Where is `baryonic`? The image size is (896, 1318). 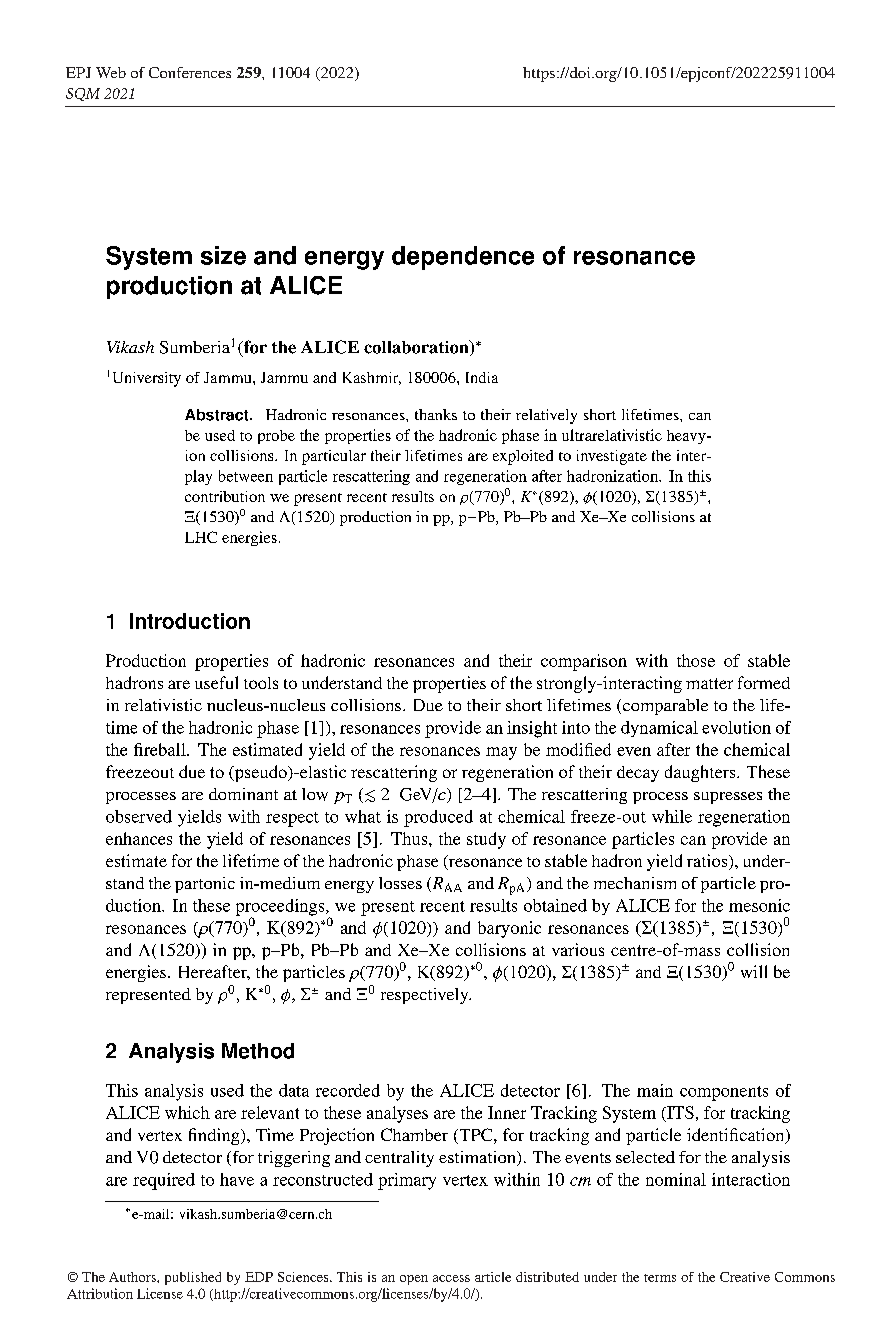 baryonic is located at coordinates (509, 929).
